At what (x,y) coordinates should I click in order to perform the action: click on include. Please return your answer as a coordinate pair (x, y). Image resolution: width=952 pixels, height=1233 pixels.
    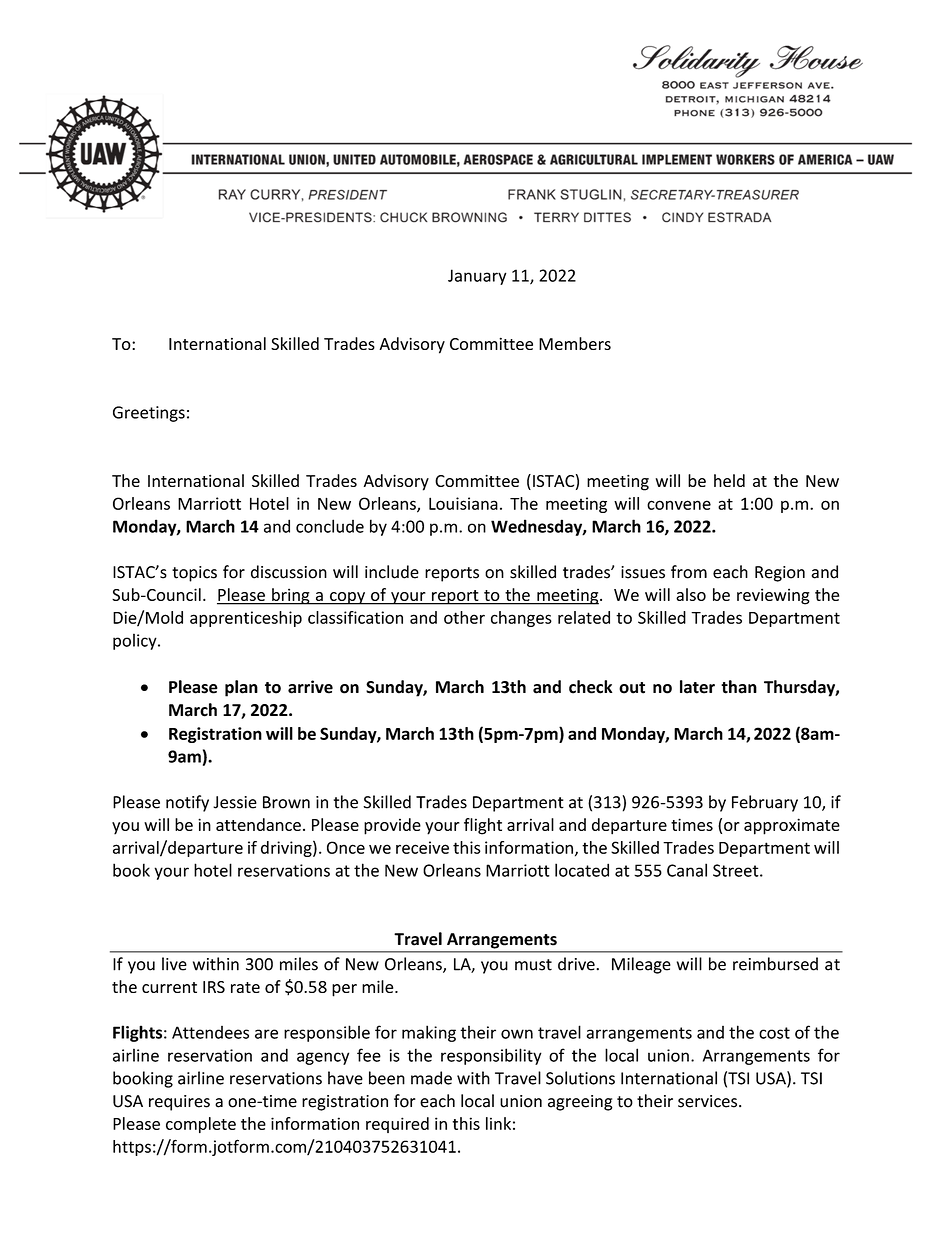
    Looking at the image, I should click on (392, 572).
